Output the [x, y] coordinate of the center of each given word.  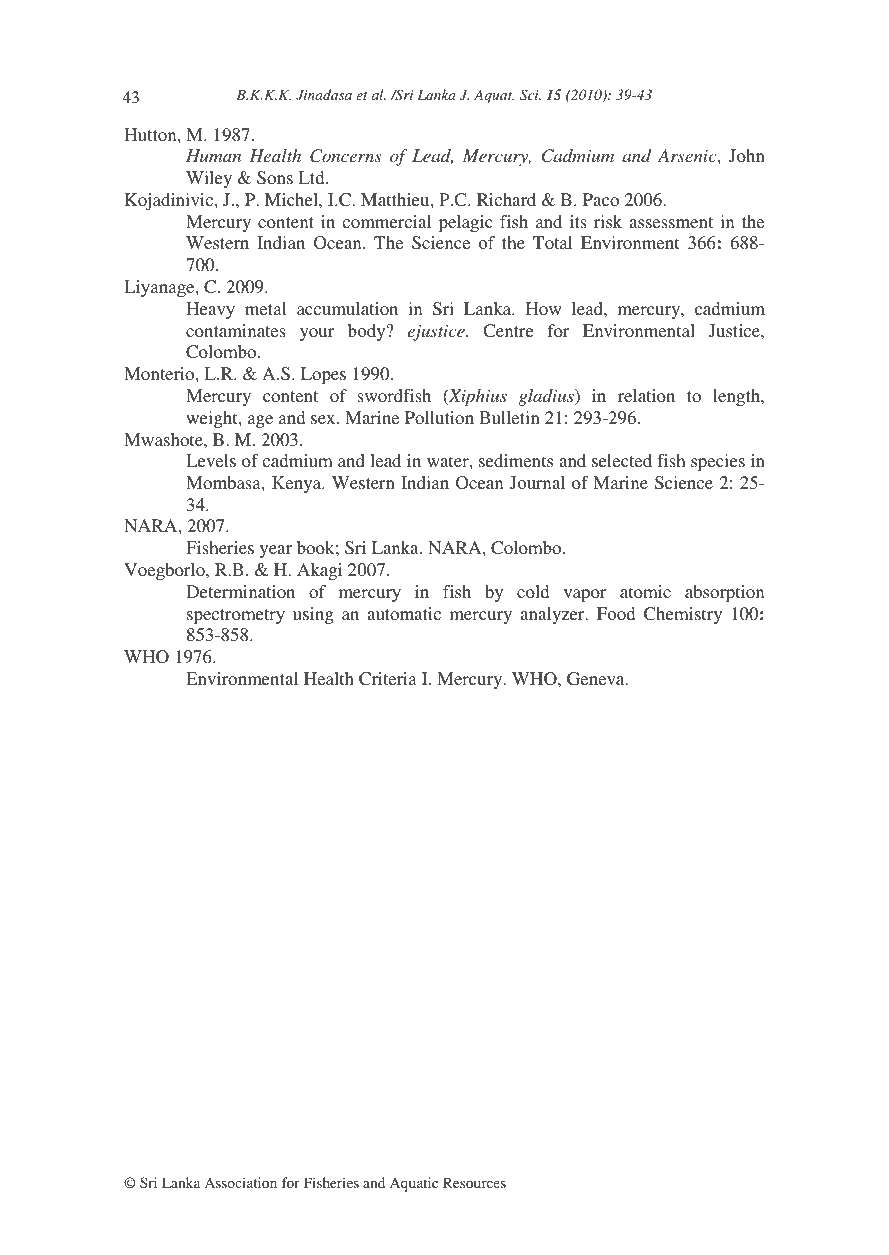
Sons [275, 177]
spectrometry [236, 616]
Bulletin [509, 417]
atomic [645, 591]
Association [241, 1182]
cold [533, 591]
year [276, 551]
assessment [671, 222]
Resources [474, 1182]
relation [646, 395]
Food [616, 613]
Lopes [323, 375]
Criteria [388, 679]
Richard [506, 199]
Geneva [597, 679]
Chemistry [683, 615]
